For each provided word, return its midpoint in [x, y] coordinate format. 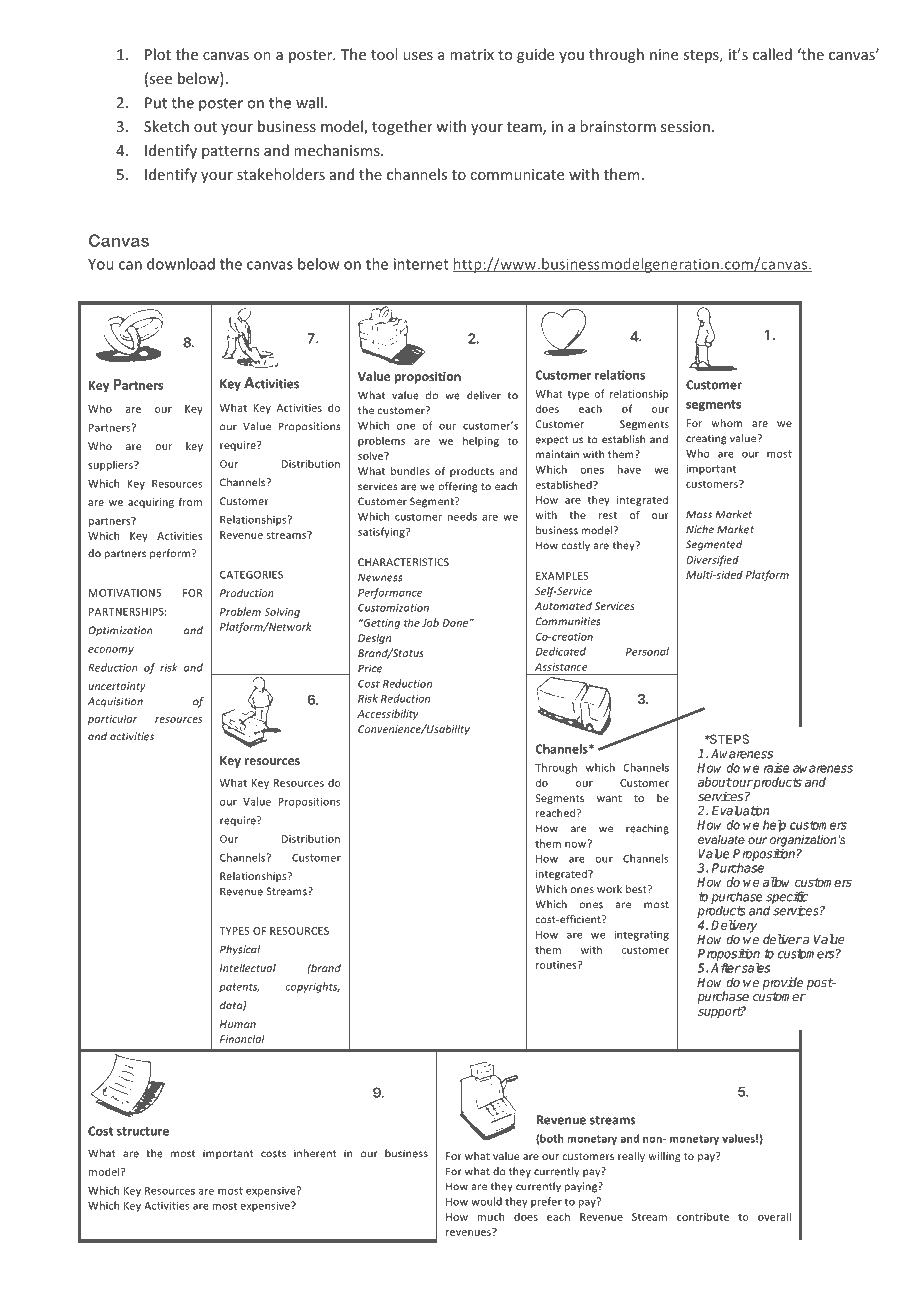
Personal [647, 651]
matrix [472, 54]
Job [430, 622]
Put [156, 103]
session [685, 126]
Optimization [120, 631]
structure [143, 1131]
